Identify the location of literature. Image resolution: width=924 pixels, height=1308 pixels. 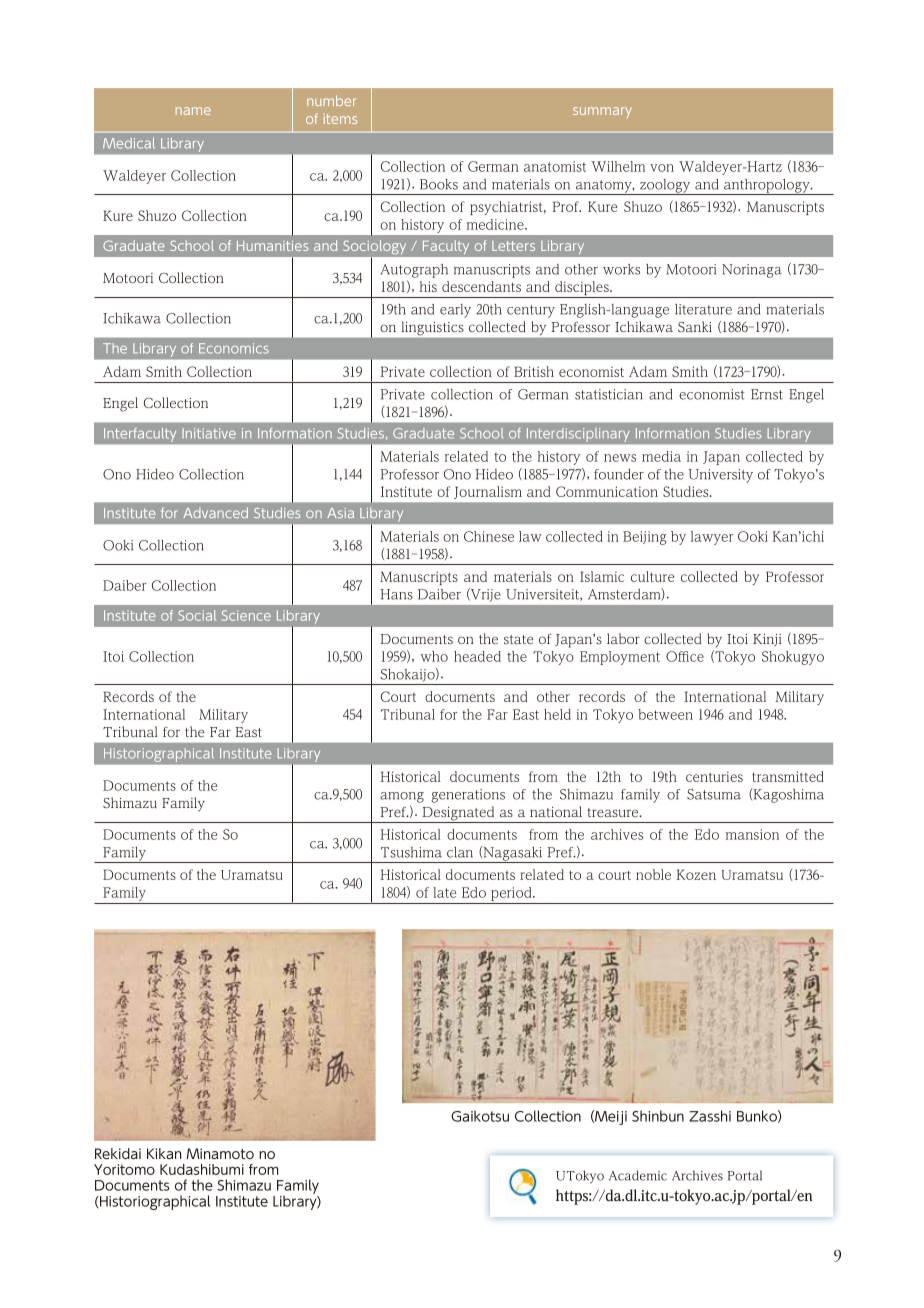
(703, 309).
